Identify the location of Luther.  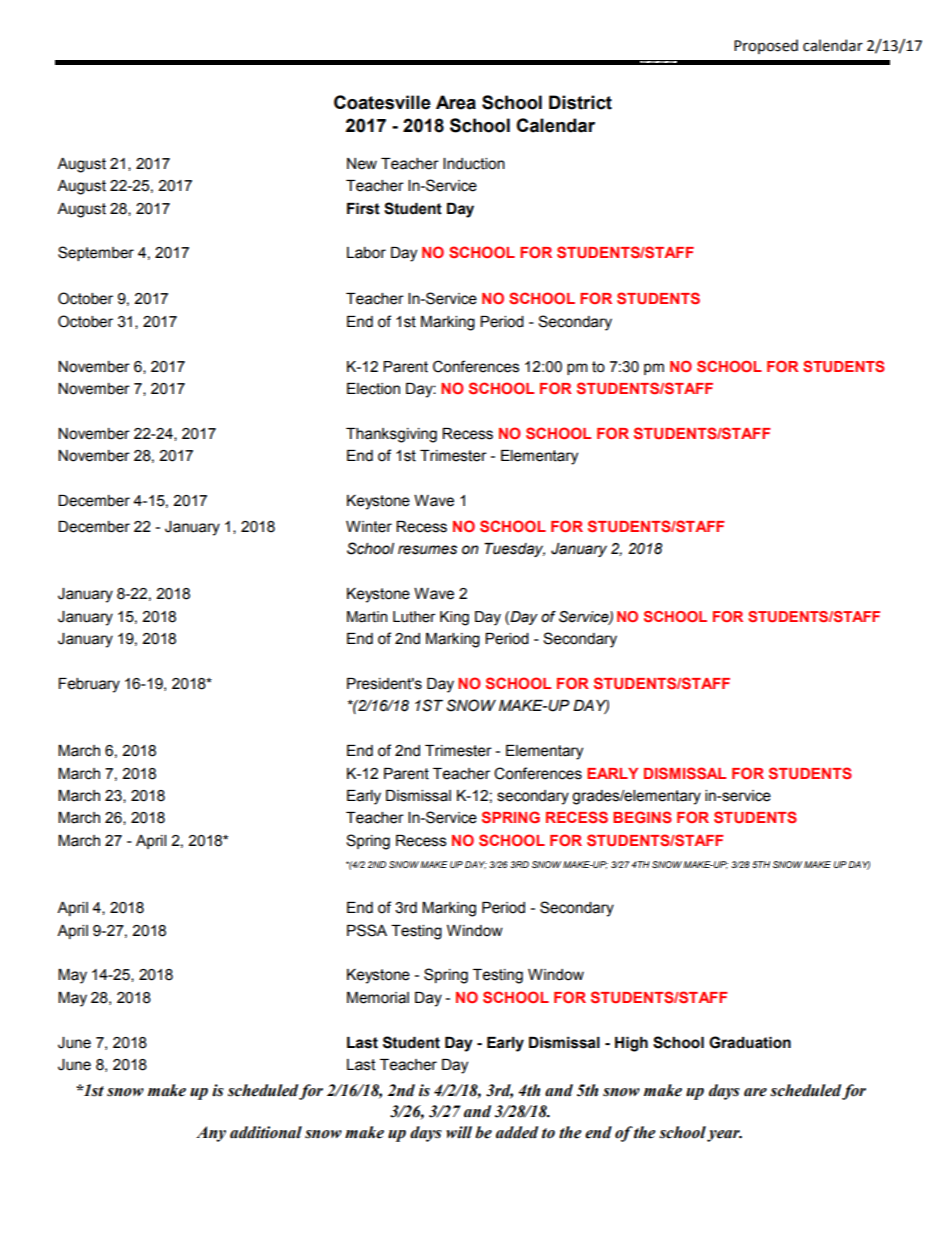
(414, 617).
